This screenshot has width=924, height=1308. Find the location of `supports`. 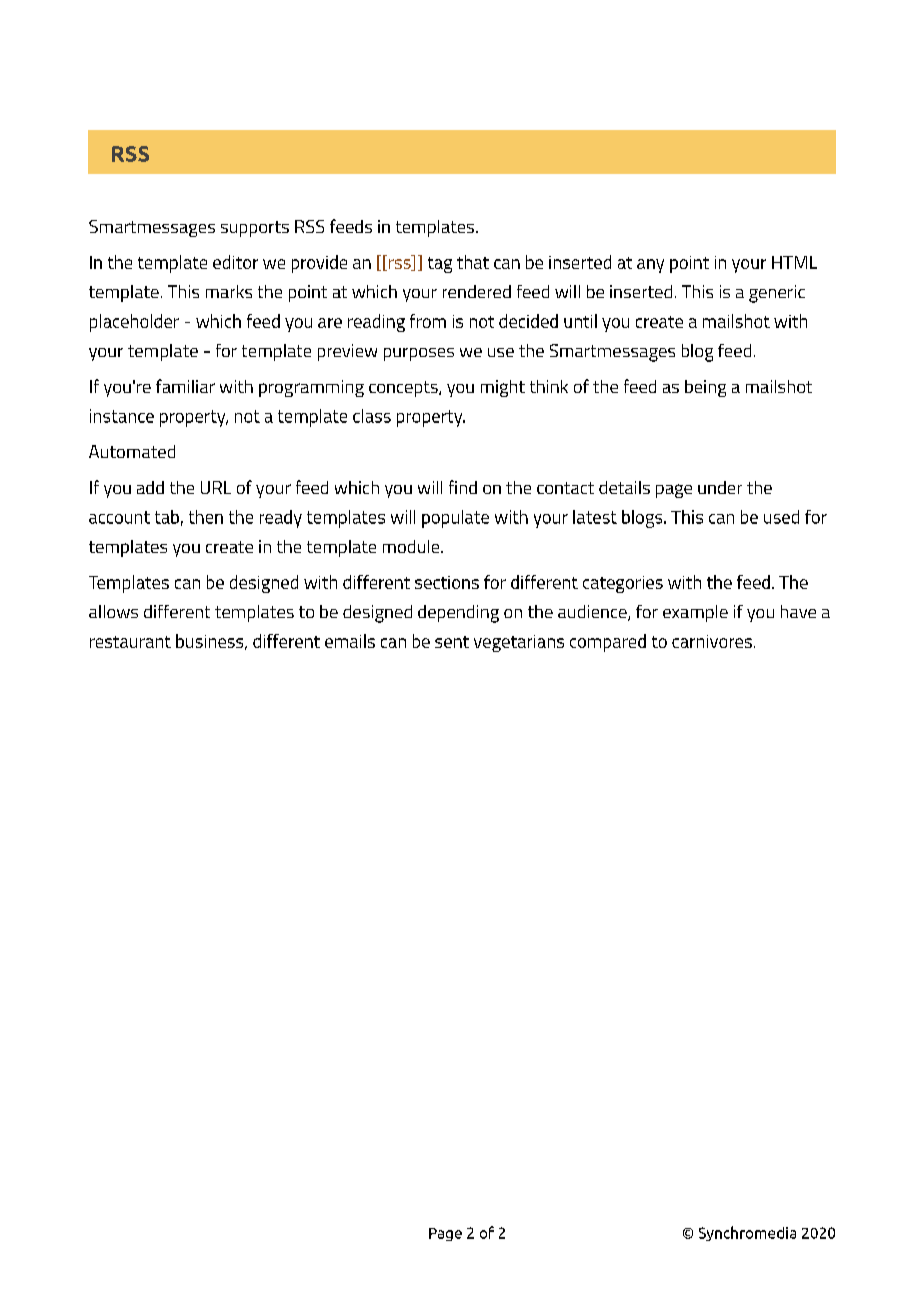

supports is located at coordinates (255, 229).
